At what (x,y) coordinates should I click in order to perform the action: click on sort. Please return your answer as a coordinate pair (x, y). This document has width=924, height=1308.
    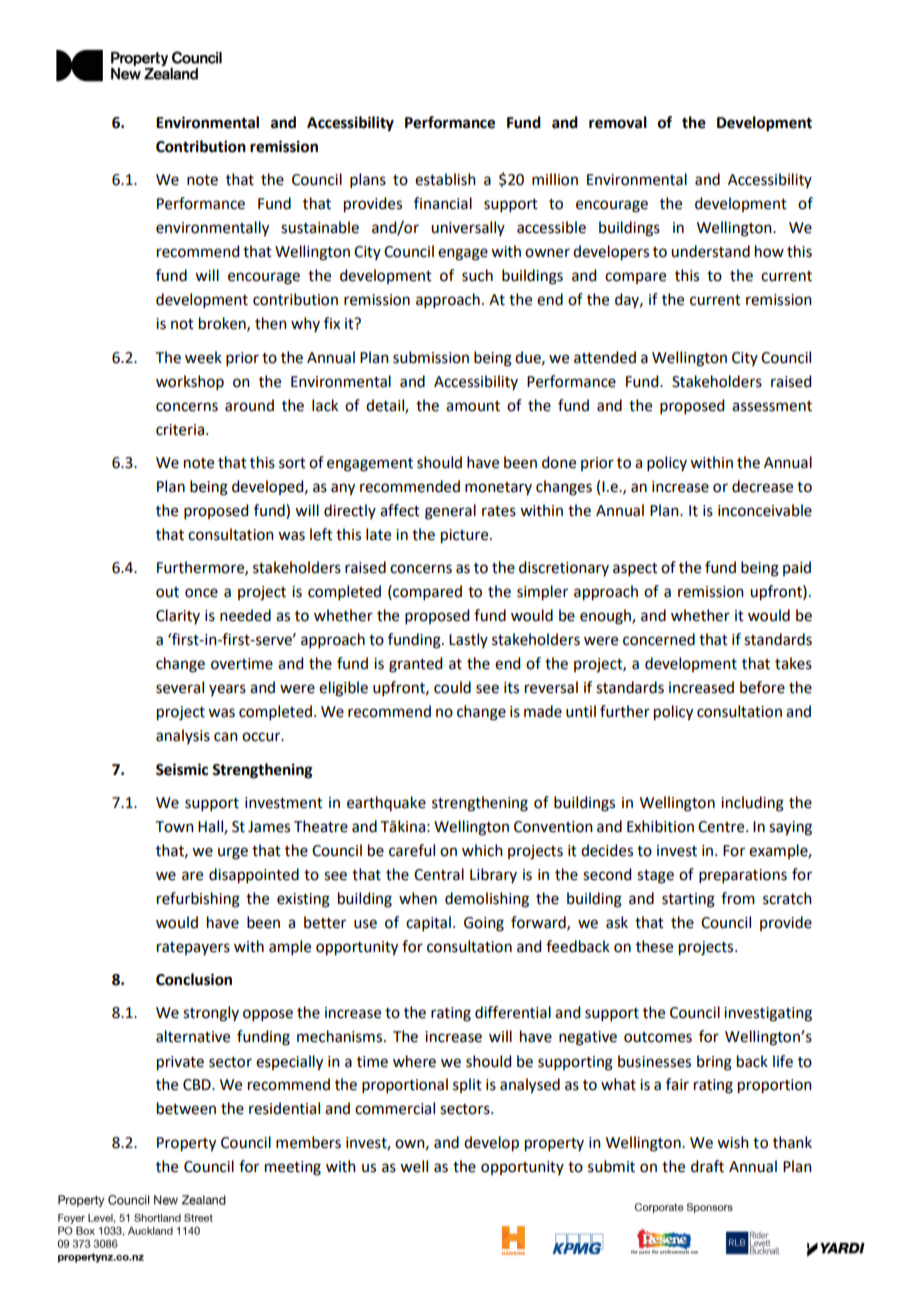
    Looking at the image, I should click on (292, 463).
